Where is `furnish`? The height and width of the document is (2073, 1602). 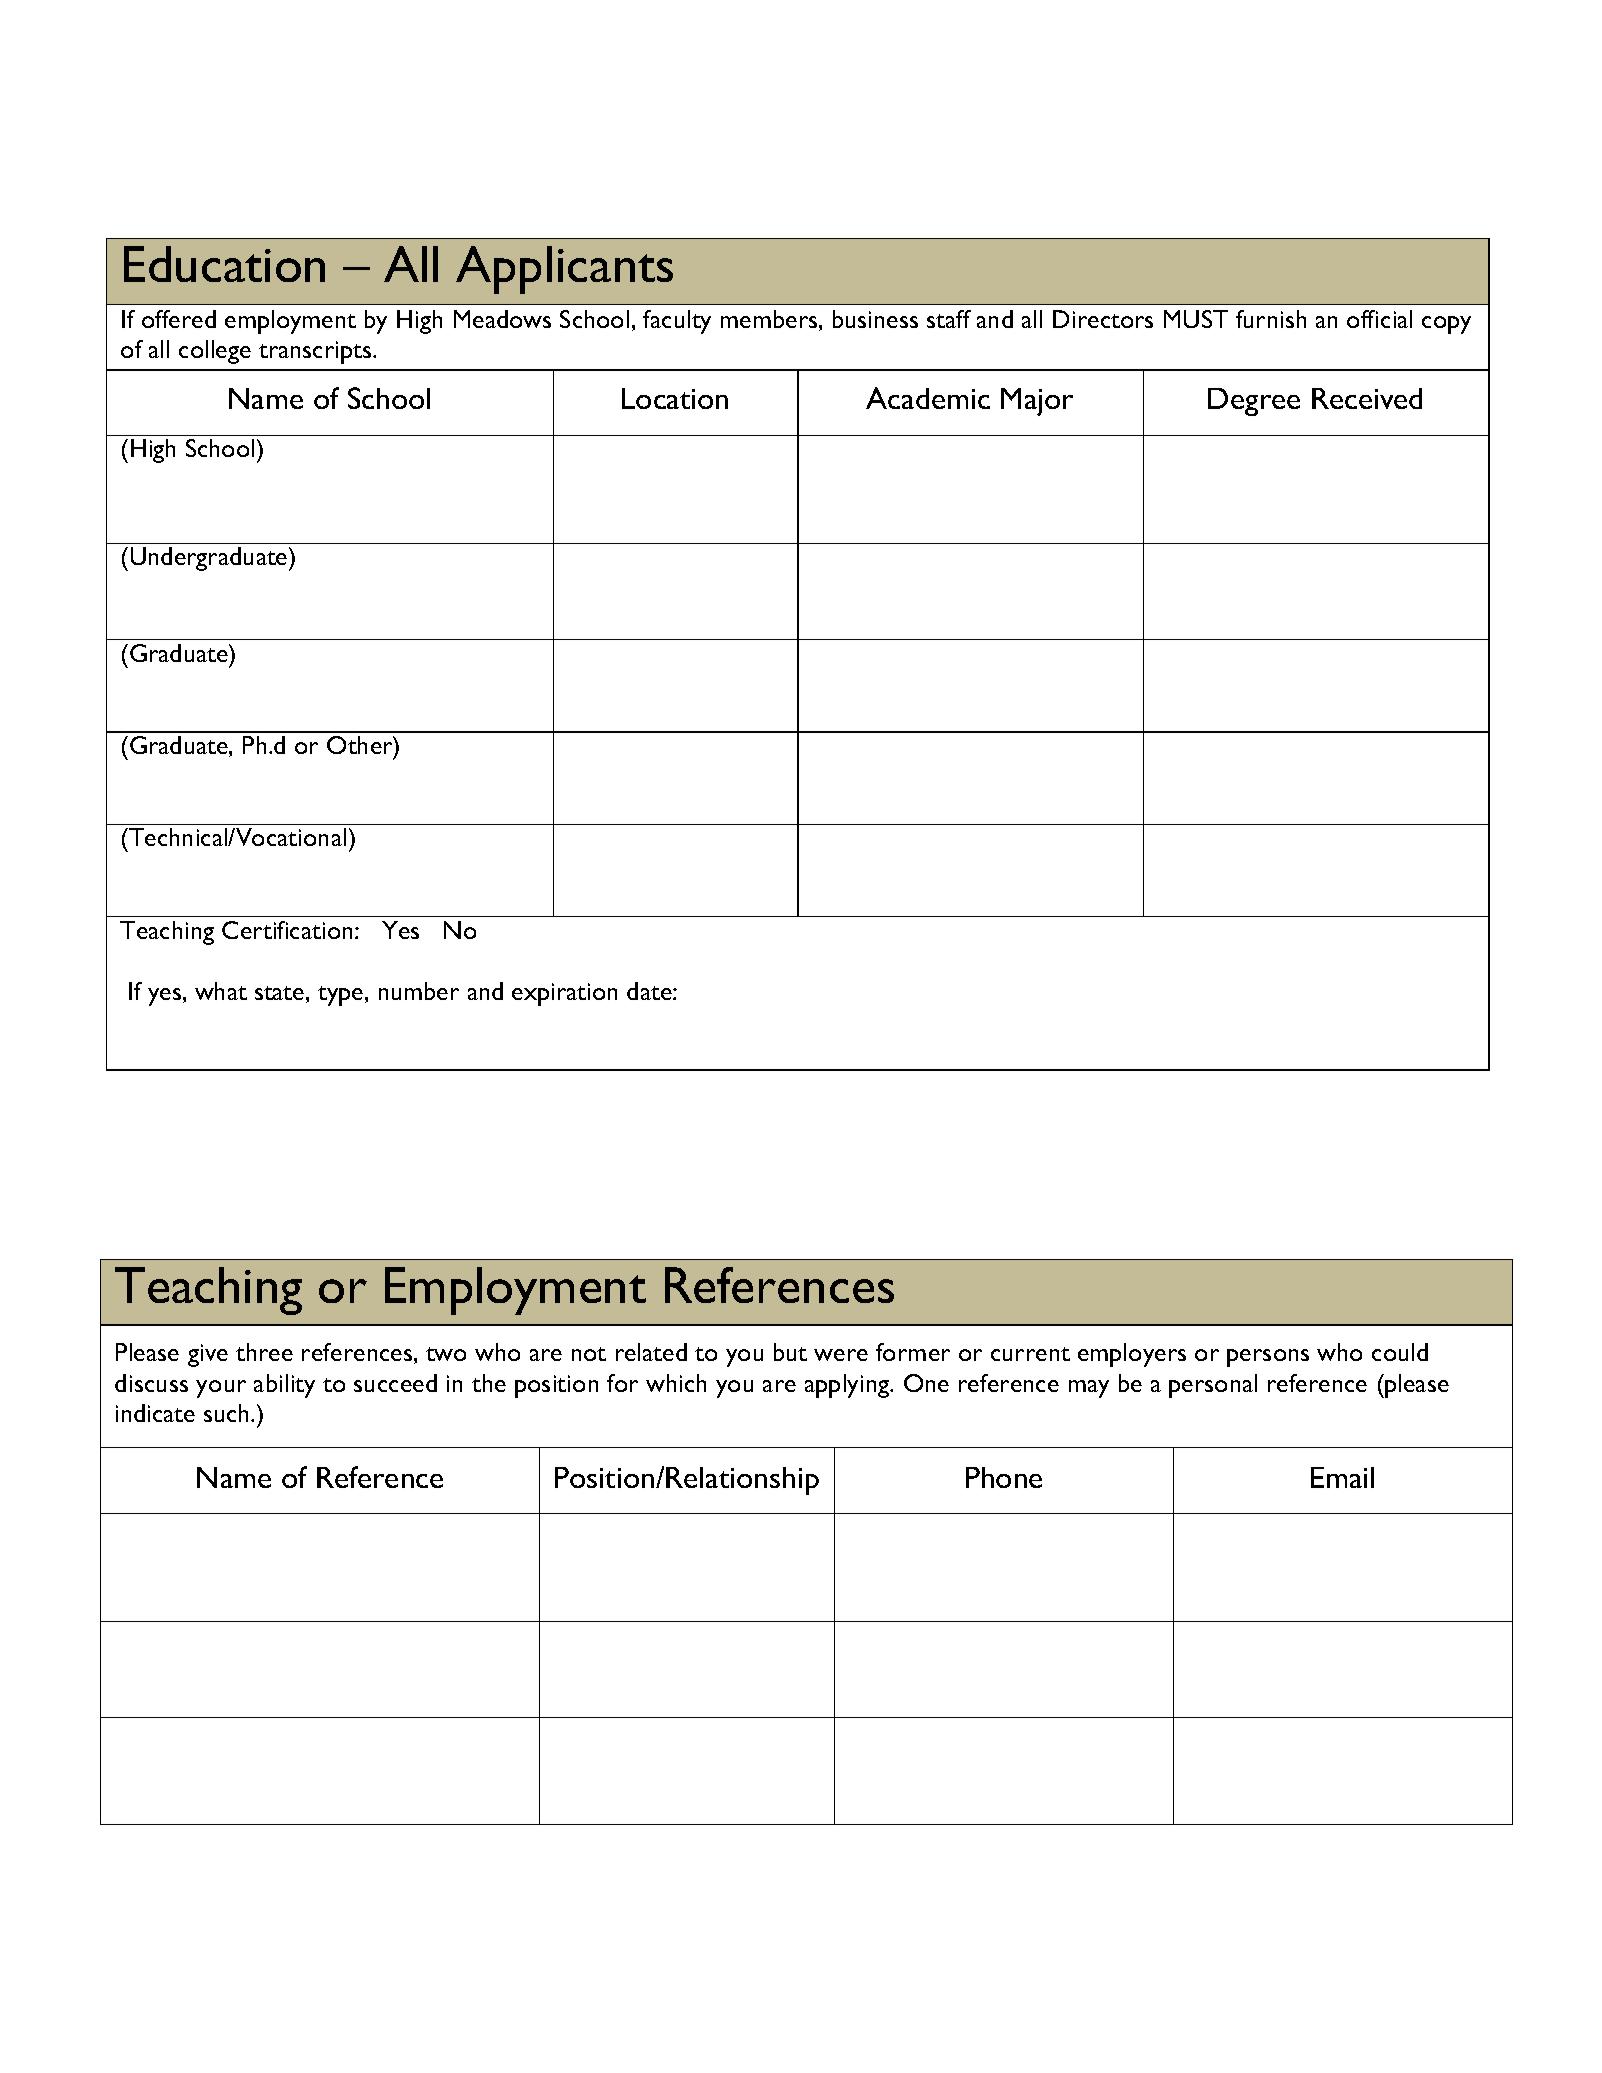
furnish is located at coordinates (1271, 319).
